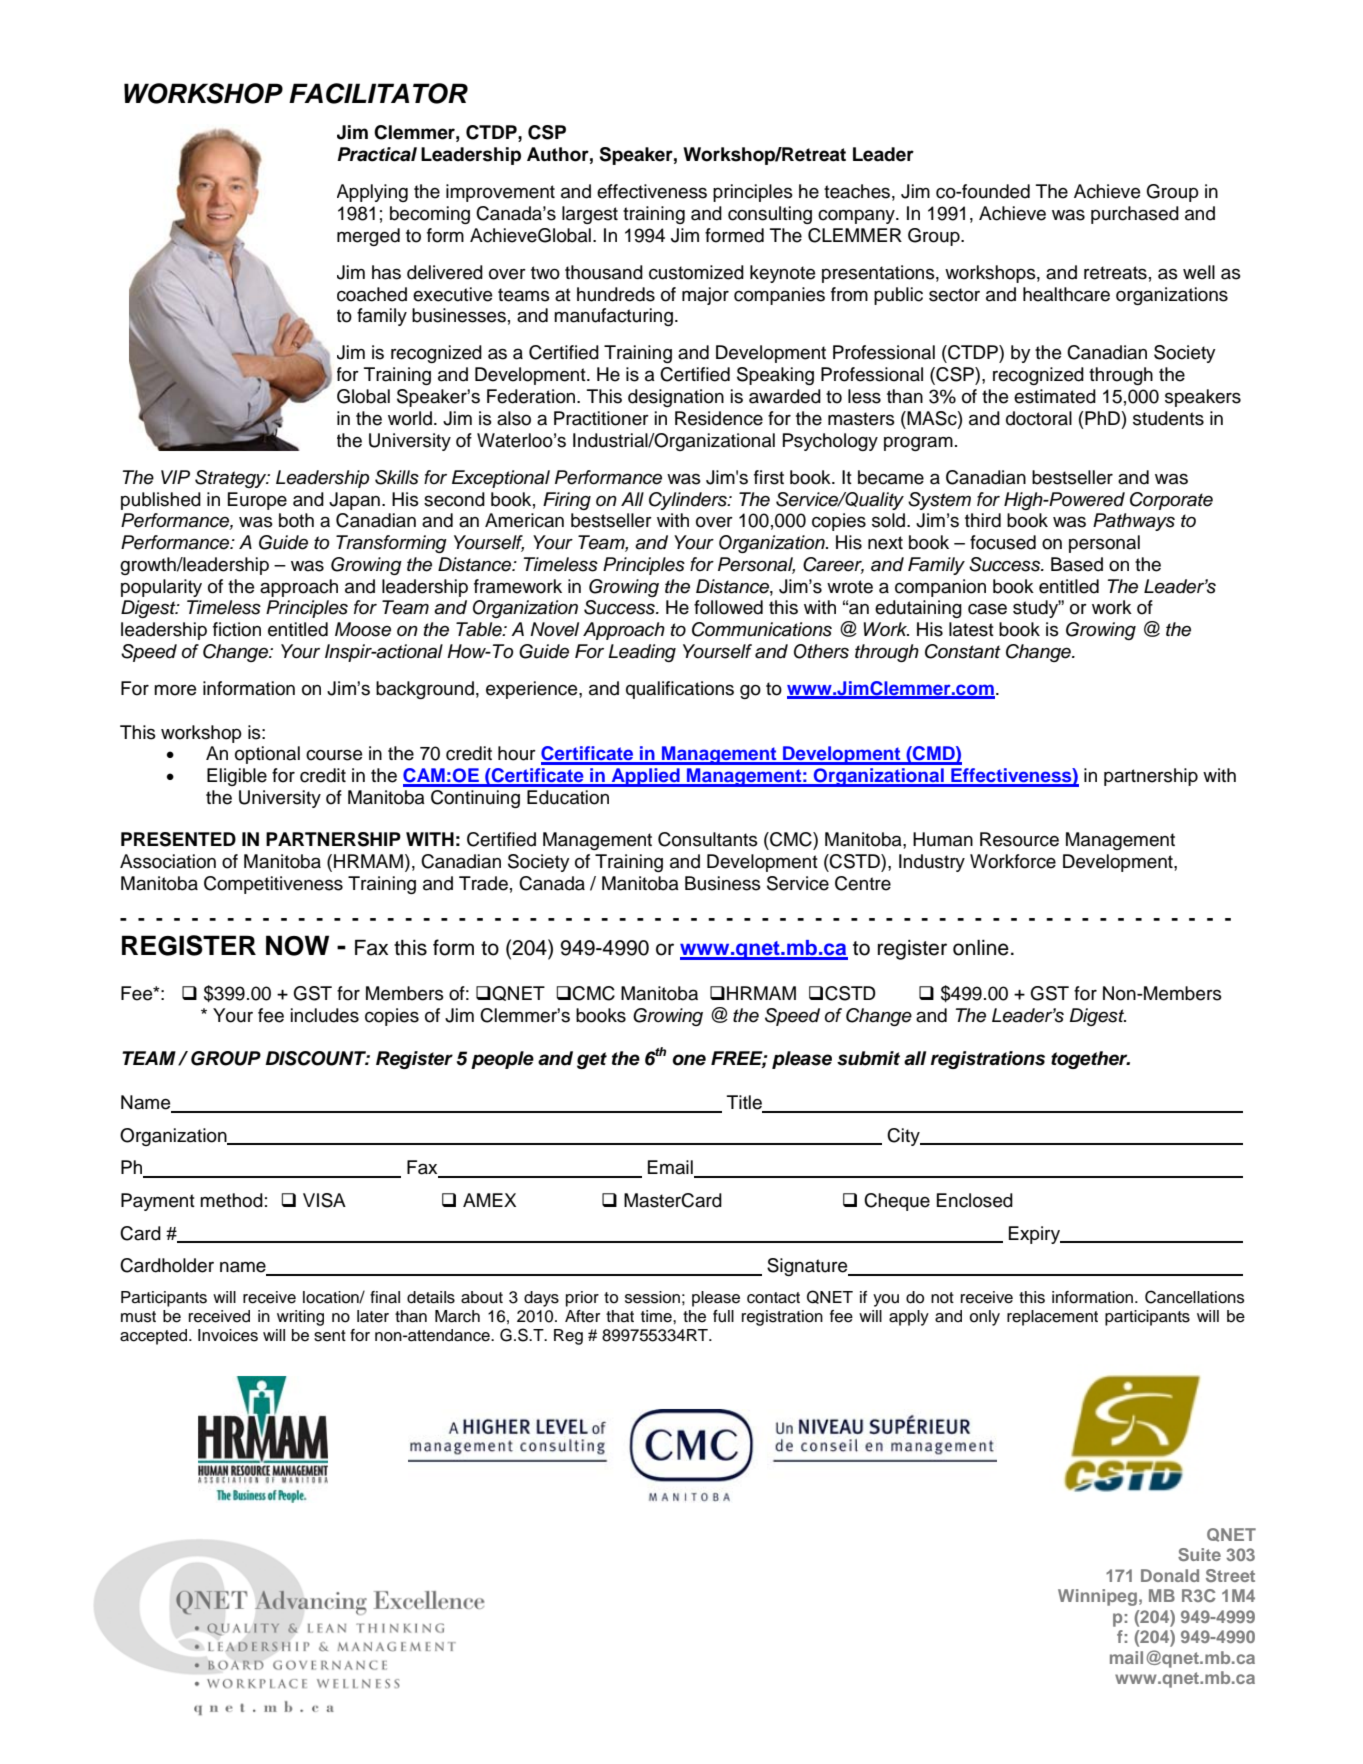 The width and height of the screenshot is (1363, 1764). Describe the element at coordinates (728, 607) in the screenshot. I see `followed` at that location.
